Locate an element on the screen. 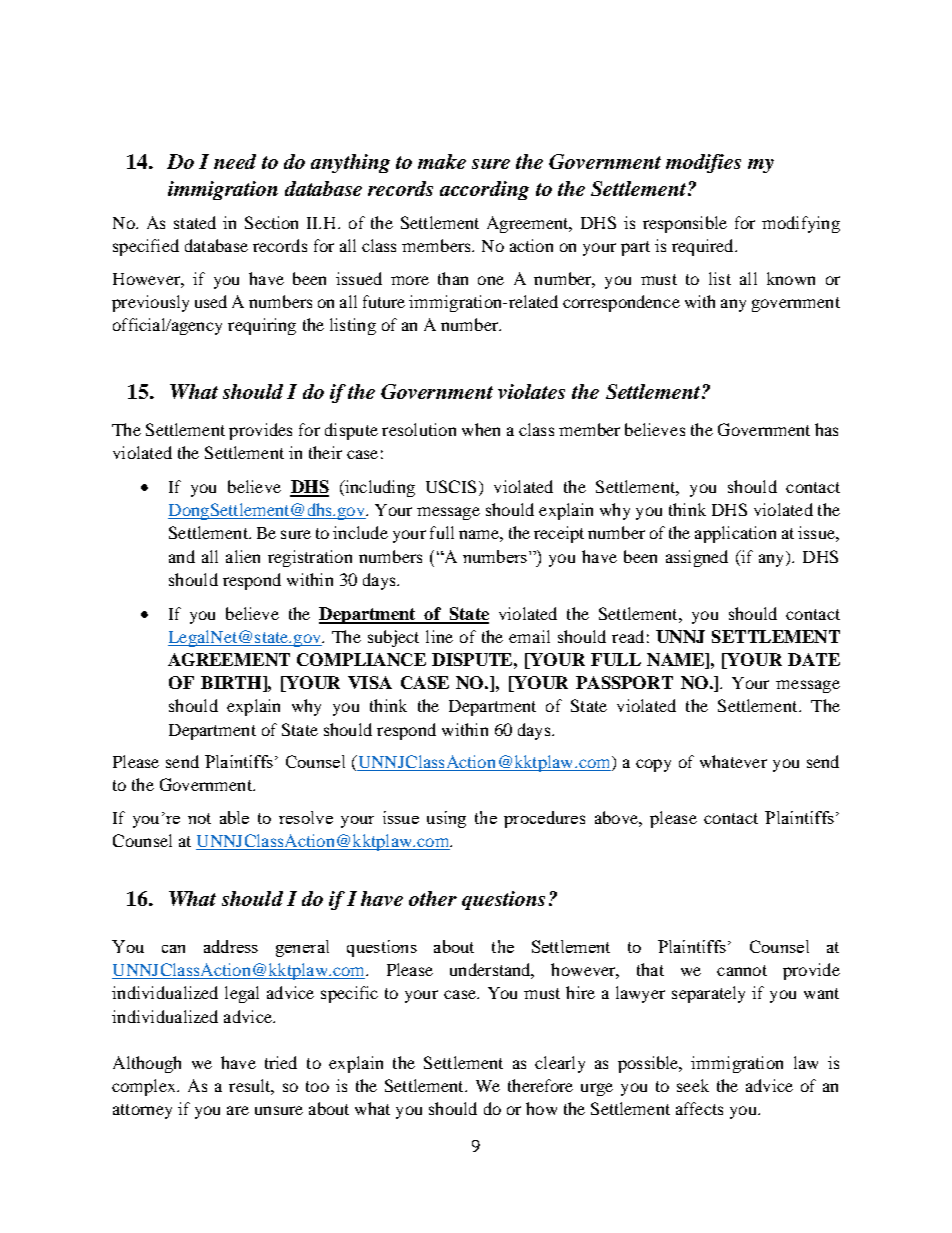 The height and width of the screenshot is (1233, 952). therefore is located at coordinates (540, 1085).
